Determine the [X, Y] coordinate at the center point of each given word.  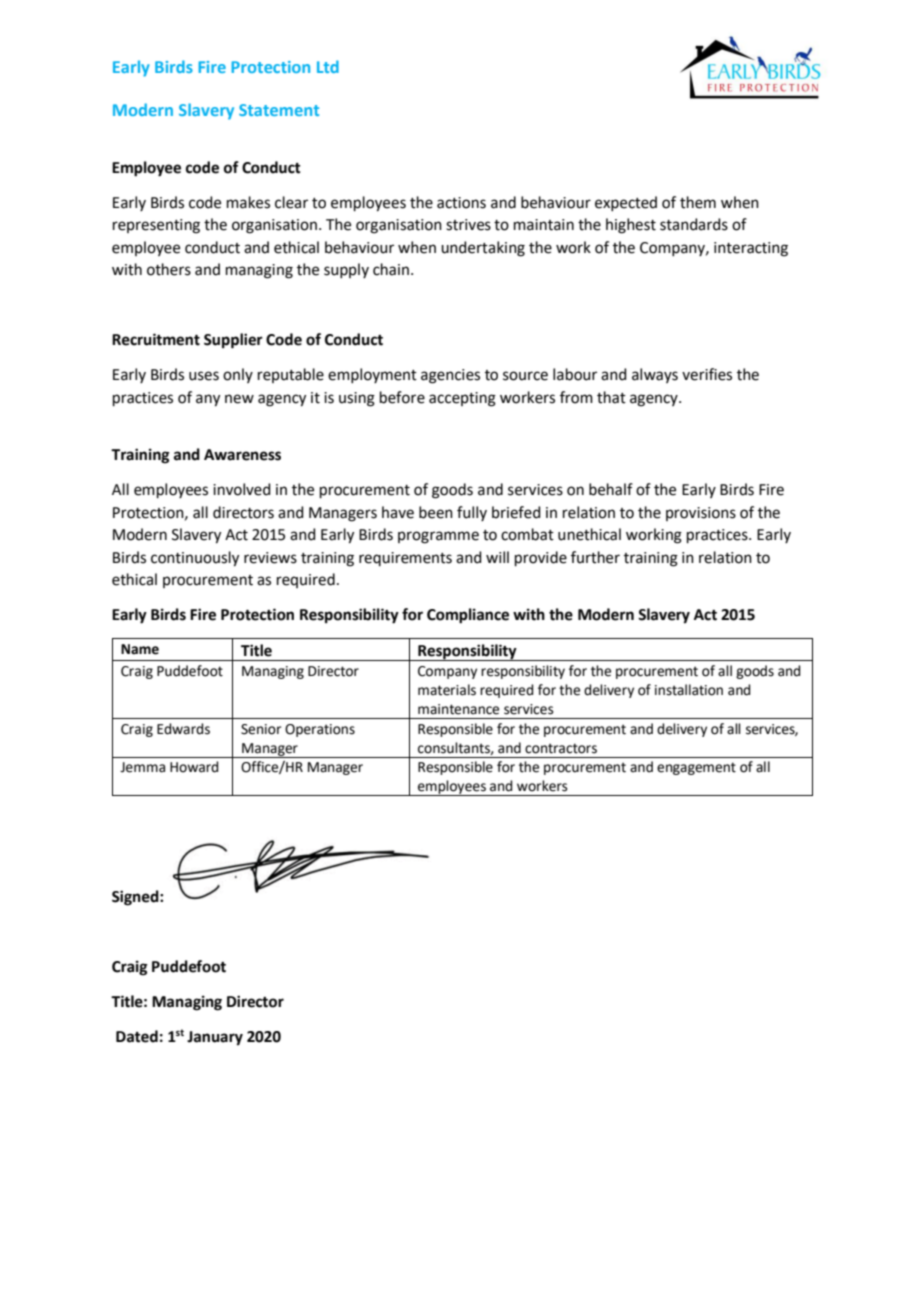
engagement [696, 768]
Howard [194, 767]
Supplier [233, 341]
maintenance [458, 709]
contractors [561, 748]
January [215, 1038]
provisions [701, 514]
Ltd [328, 66]
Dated [137, 1036]
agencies [450, 376]
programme [438, 537]
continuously [195, 559]
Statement [279, 110]
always [655, 375]
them [698, 202]
